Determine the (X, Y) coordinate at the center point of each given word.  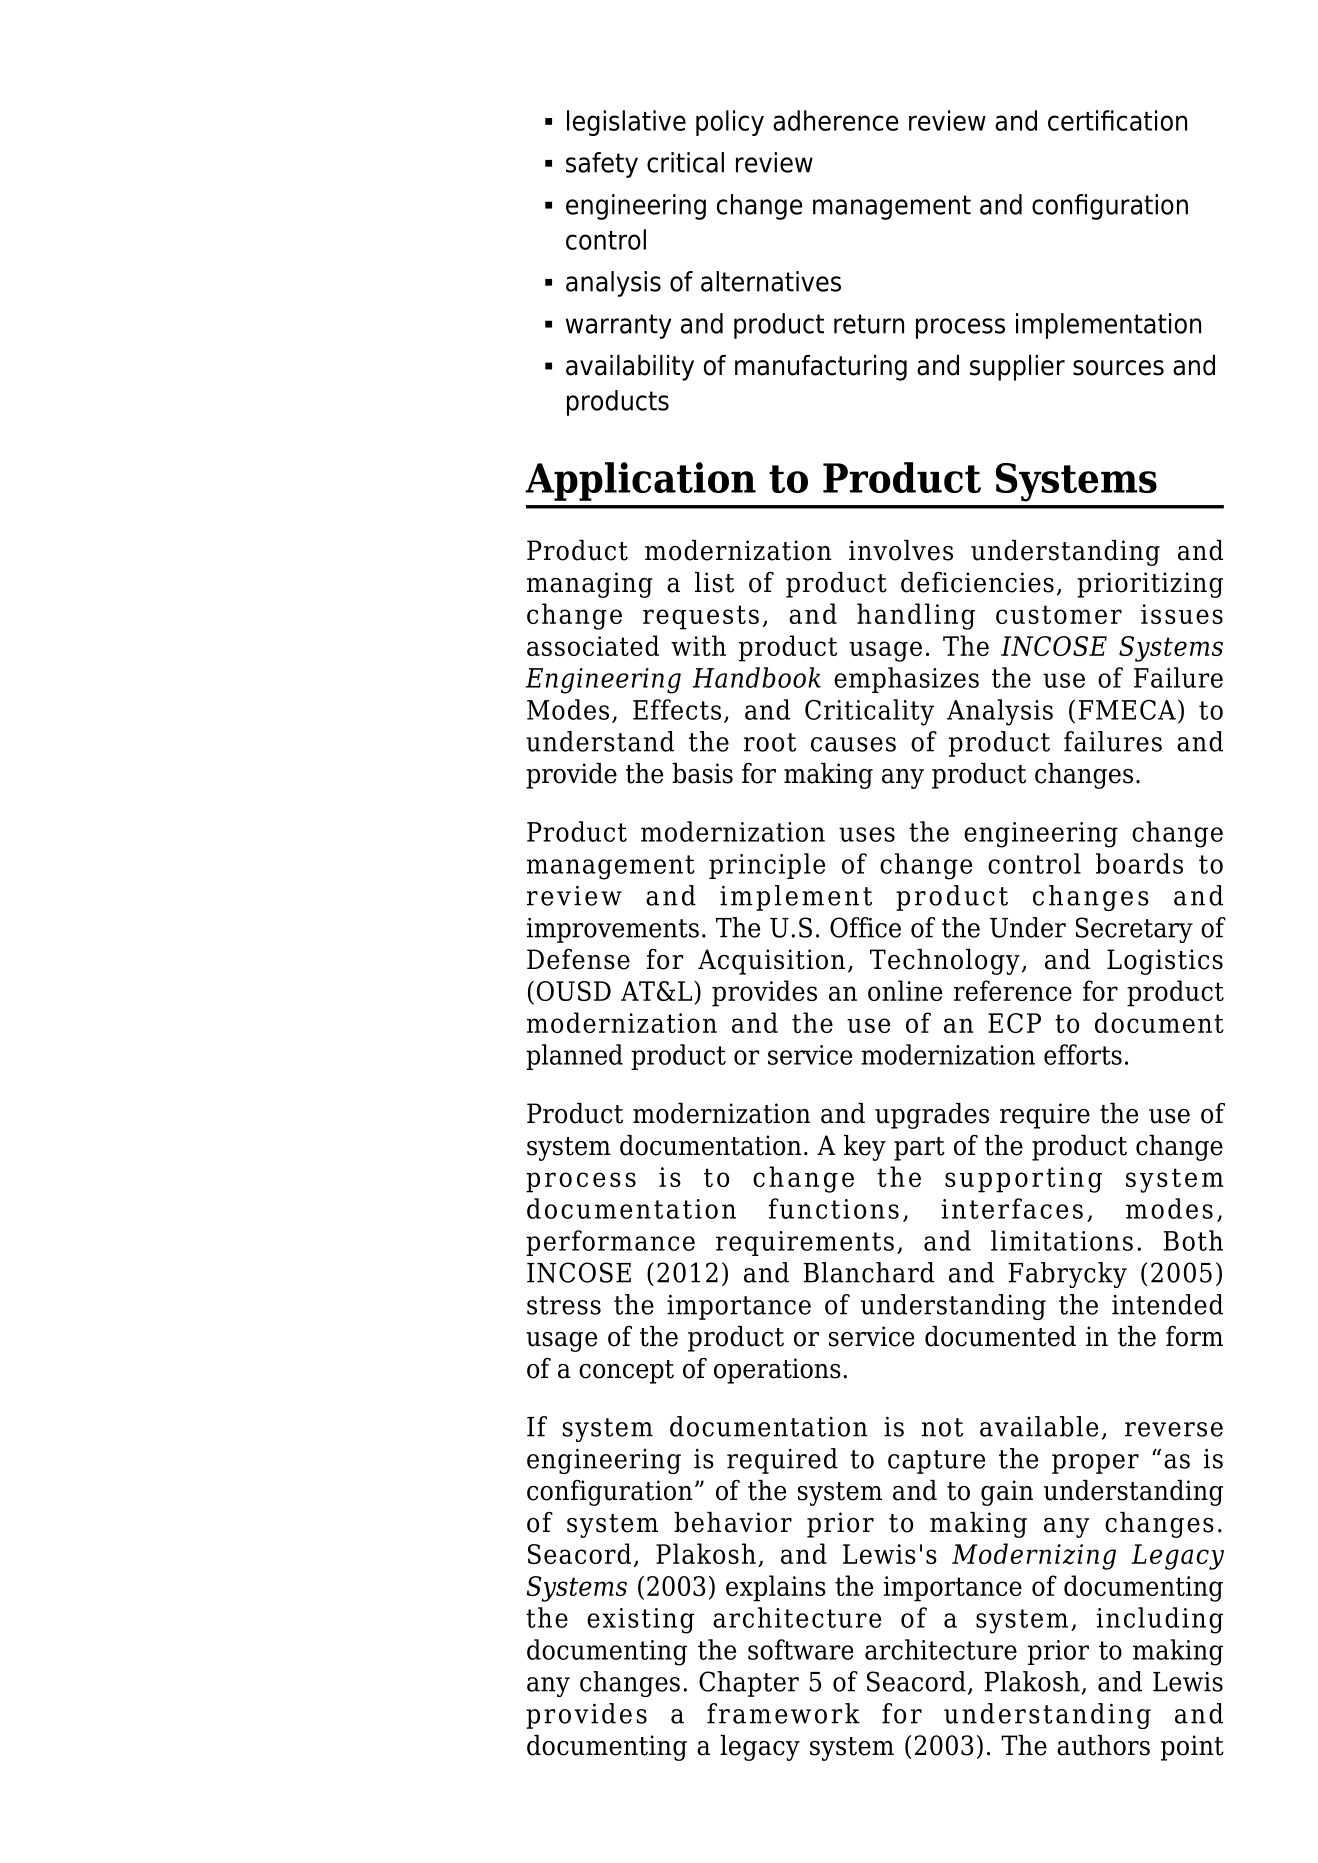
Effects (677, 709)
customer (1059, 614)
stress (564, 1305)
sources (1118, 368)
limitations (1062, 1240)
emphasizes (906, 680)
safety (602, 165)
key (865, 1148)
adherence (835, 120)
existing (640, 1621)
